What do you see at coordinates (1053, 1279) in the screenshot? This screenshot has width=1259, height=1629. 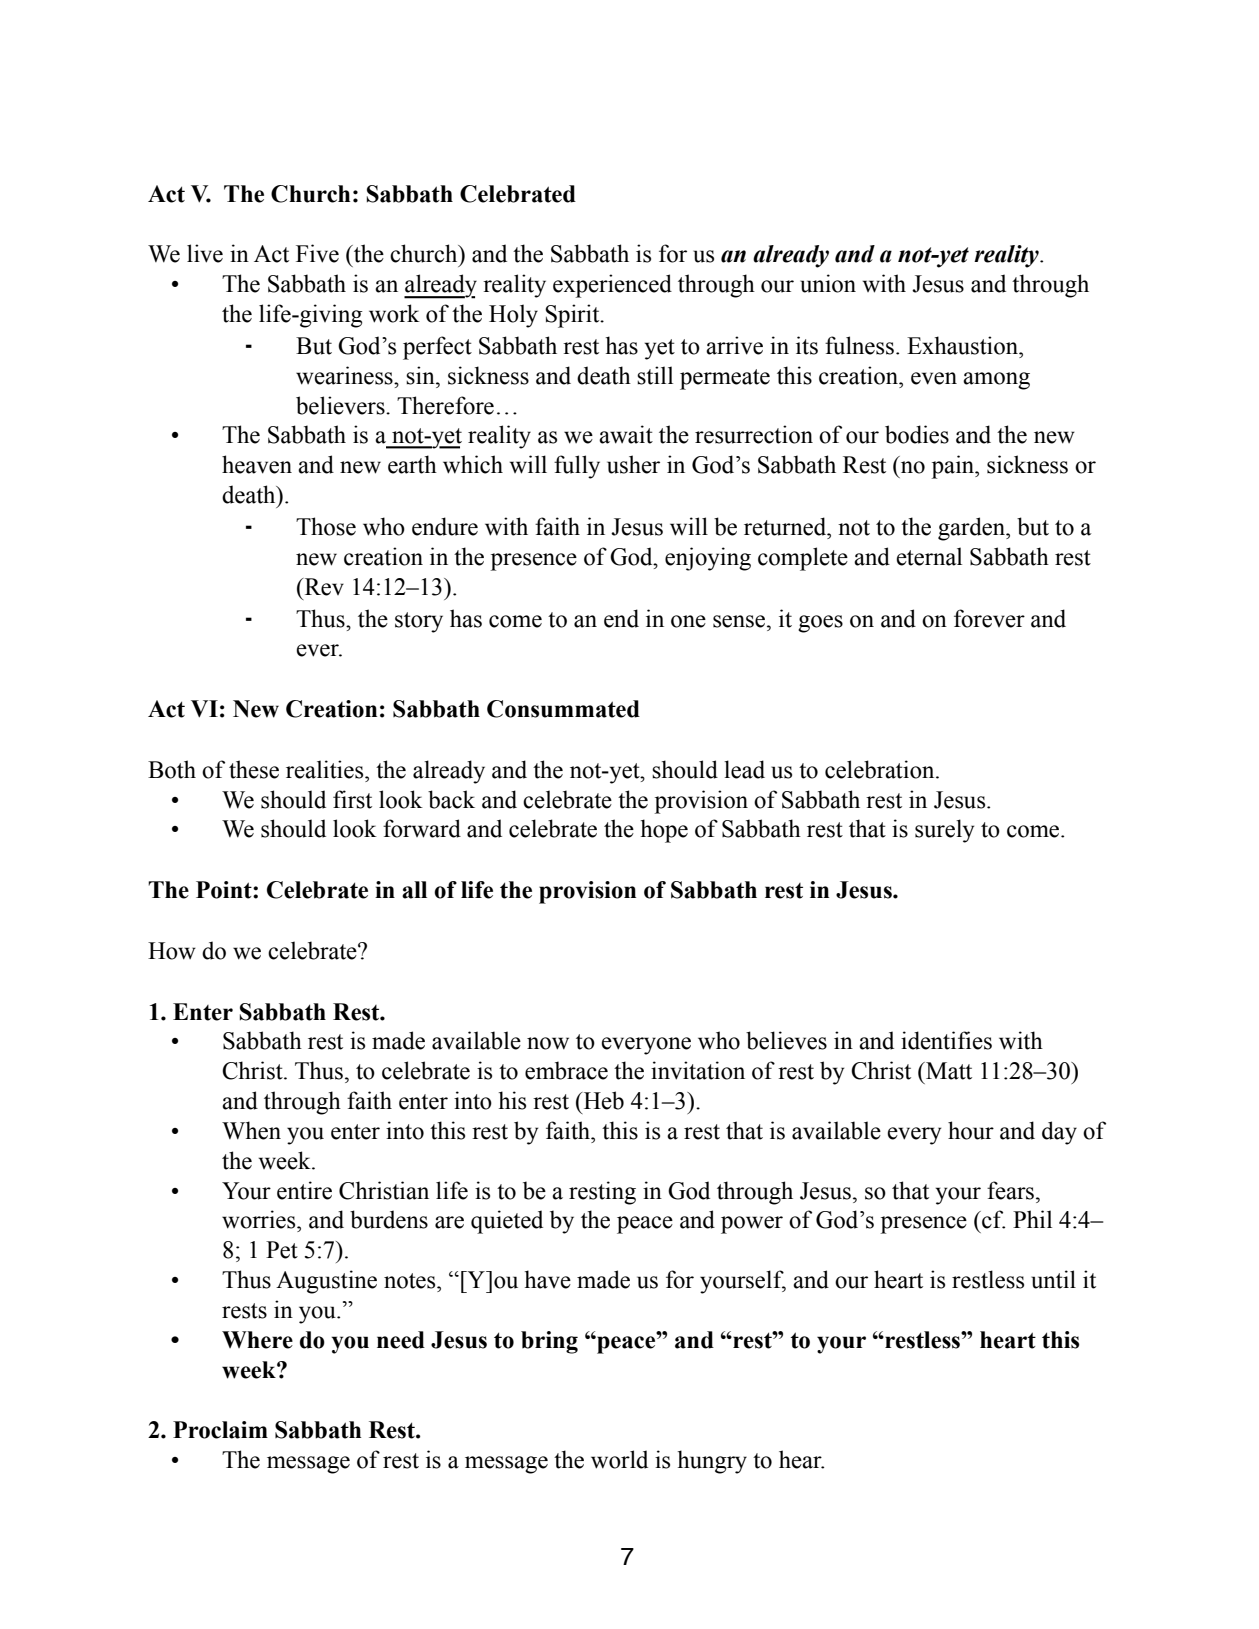 I see `until` at bounding box center [1053, 1279].
